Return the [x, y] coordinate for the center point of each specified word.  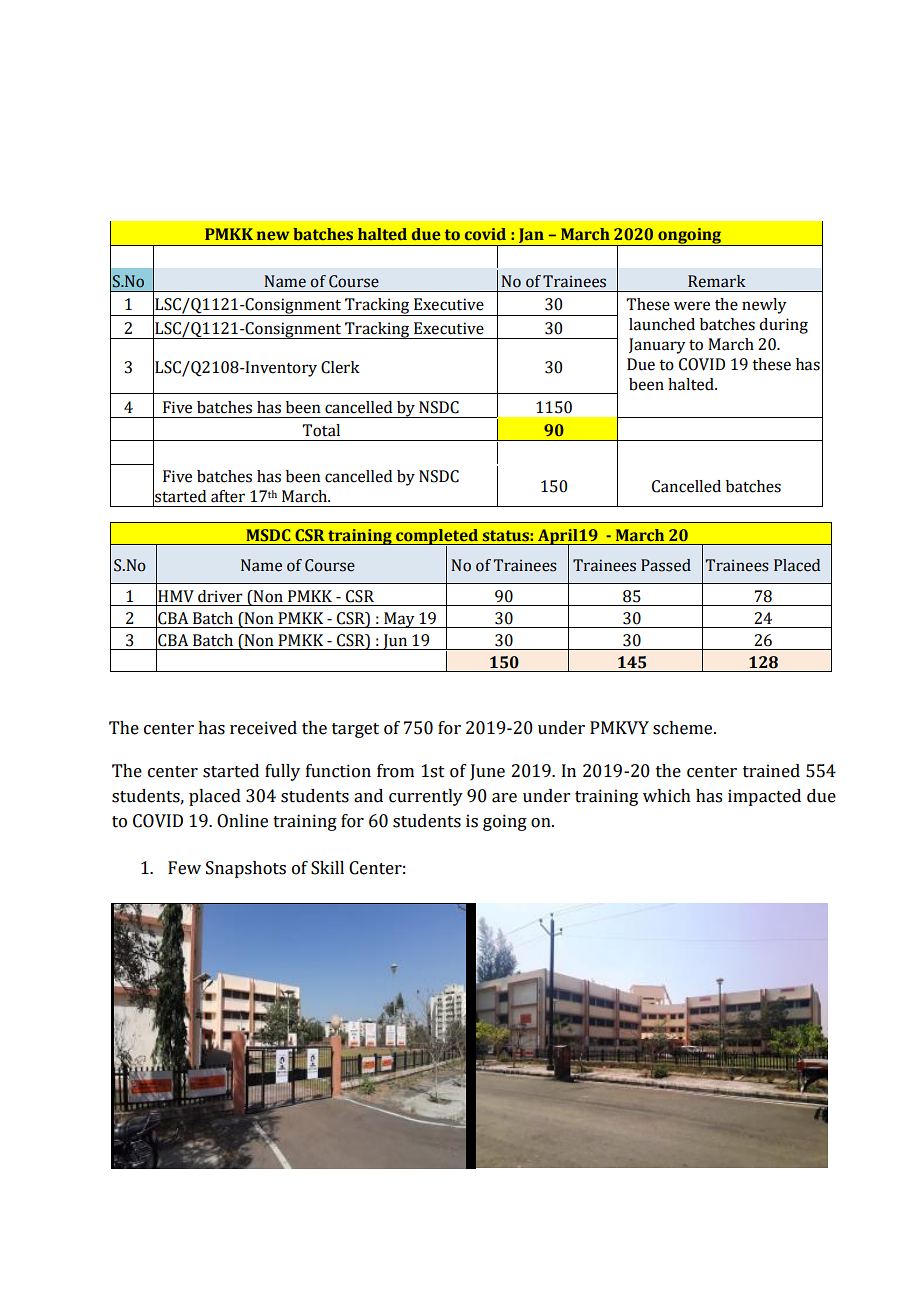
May [399, 620]
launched [662, 324]
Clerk [340, 367]
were [692, 306]
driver [220, 596]
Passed [666, 565]
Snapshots [246, 869]
